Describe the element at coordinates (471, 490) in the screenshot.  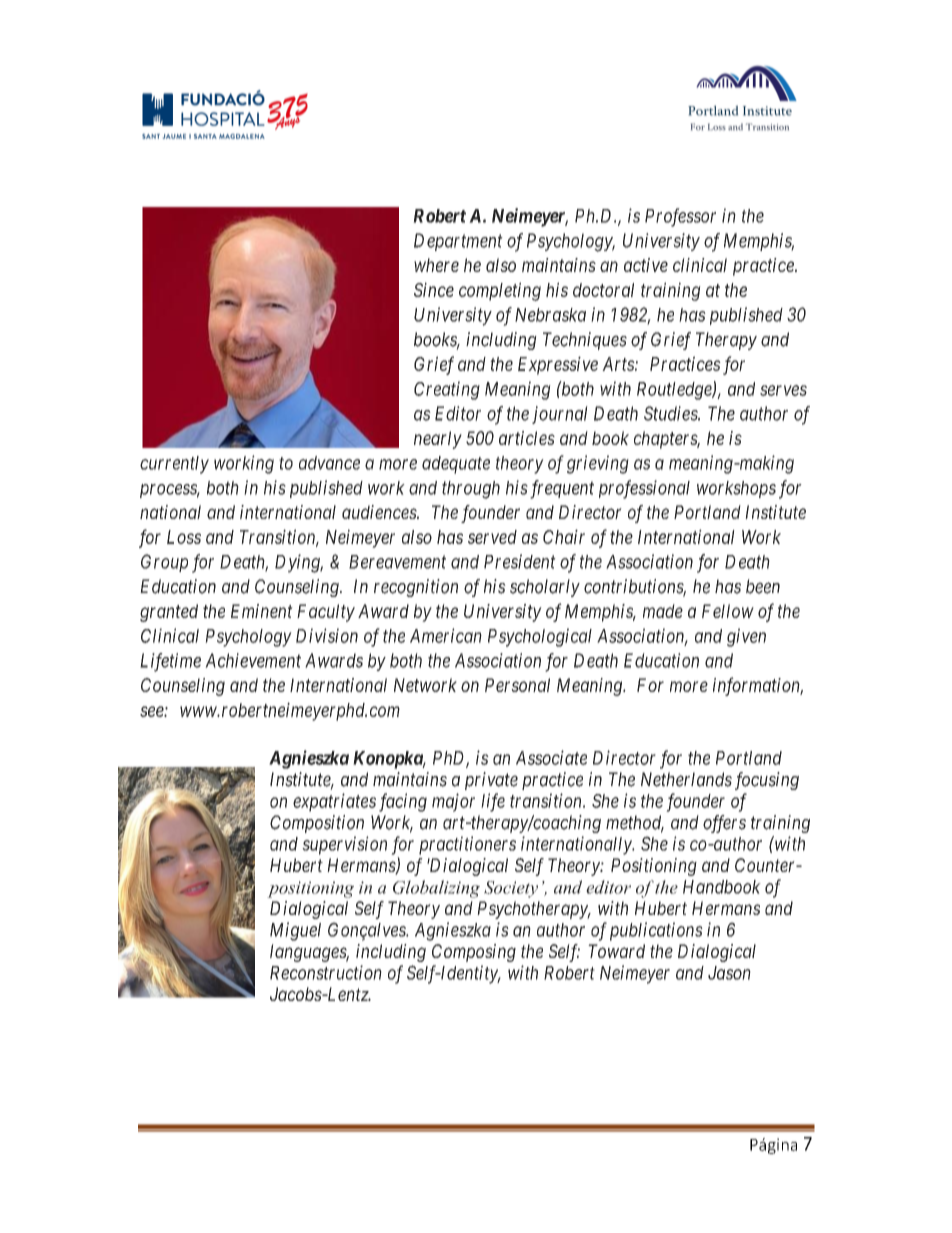
I see `through` at that location.
